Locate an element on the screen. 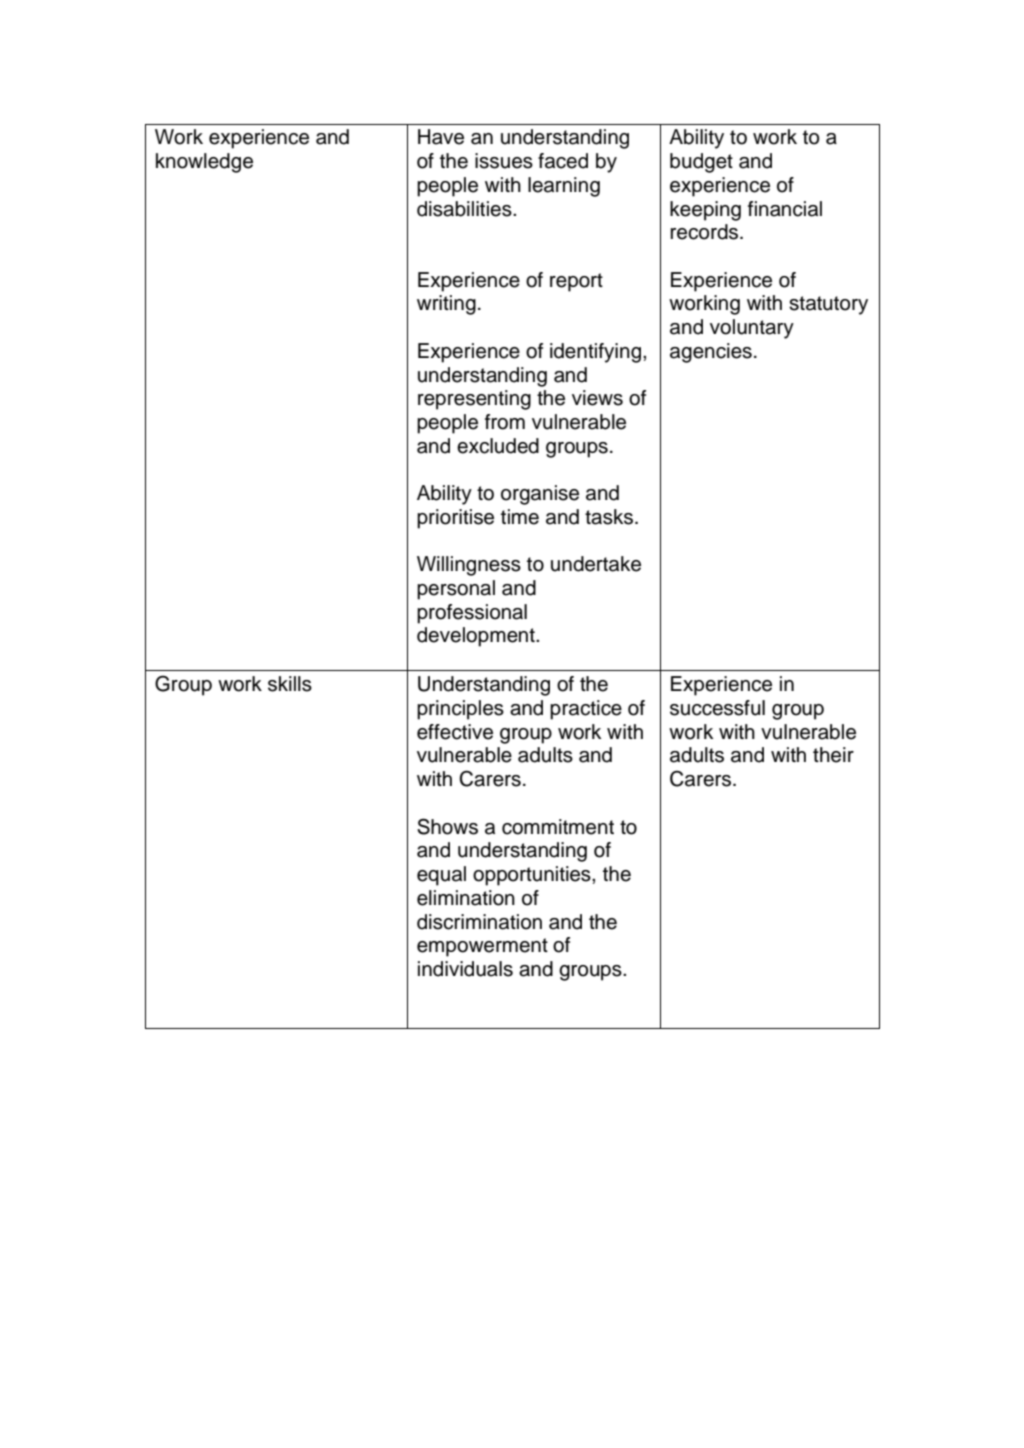 The height and width of the screenshot is (1448, 1024). Willingness is located at coordinates (469, 566).
